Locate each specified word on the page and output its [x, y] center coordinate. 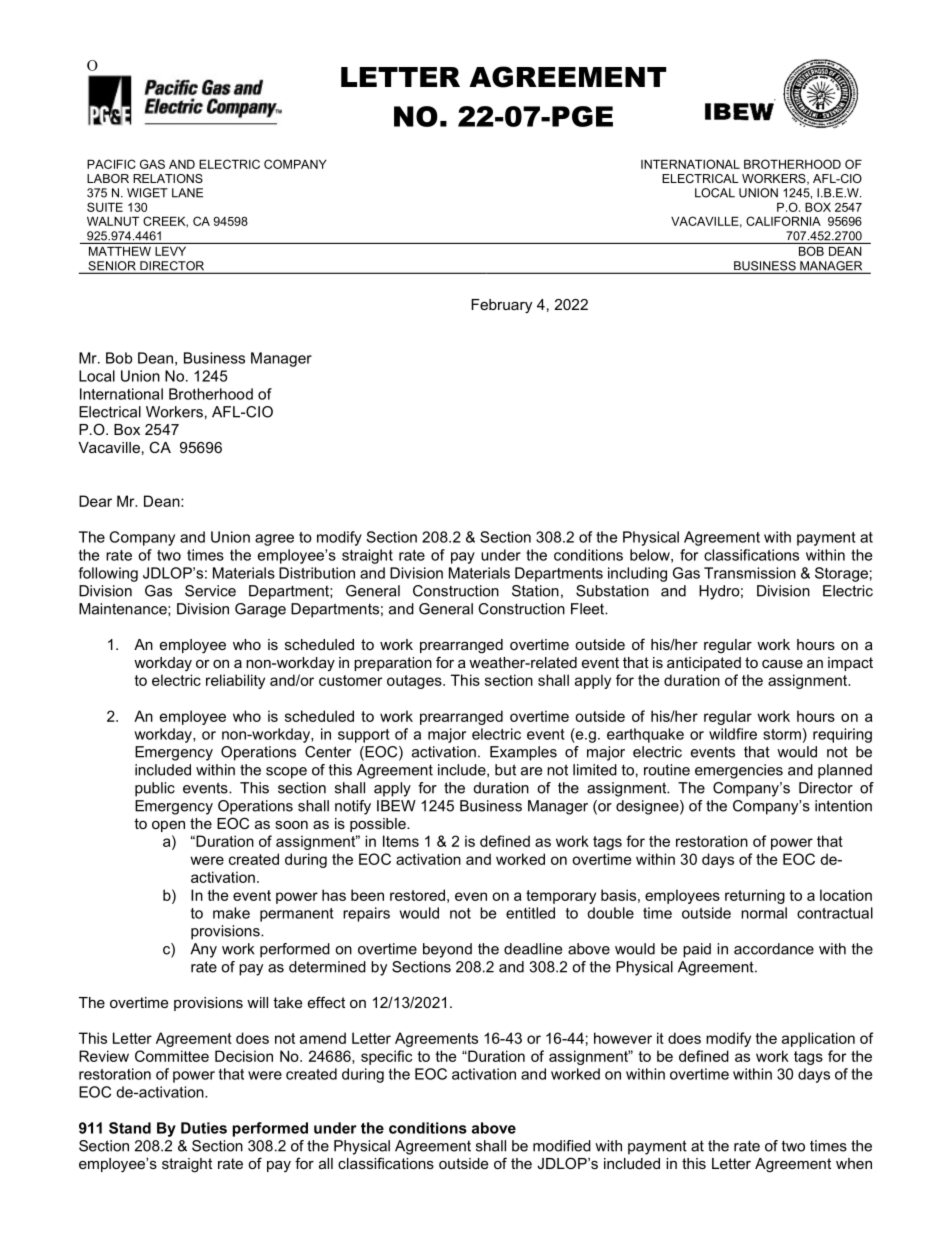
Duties [204, 1128]
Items [401, 841]
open [168, 826]
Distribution [317, 573]
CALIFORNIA [783, 221]
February [501, 306]
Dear [95, 501]
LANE [187, 193]
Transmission [750, 573]
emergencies [739, 771]
